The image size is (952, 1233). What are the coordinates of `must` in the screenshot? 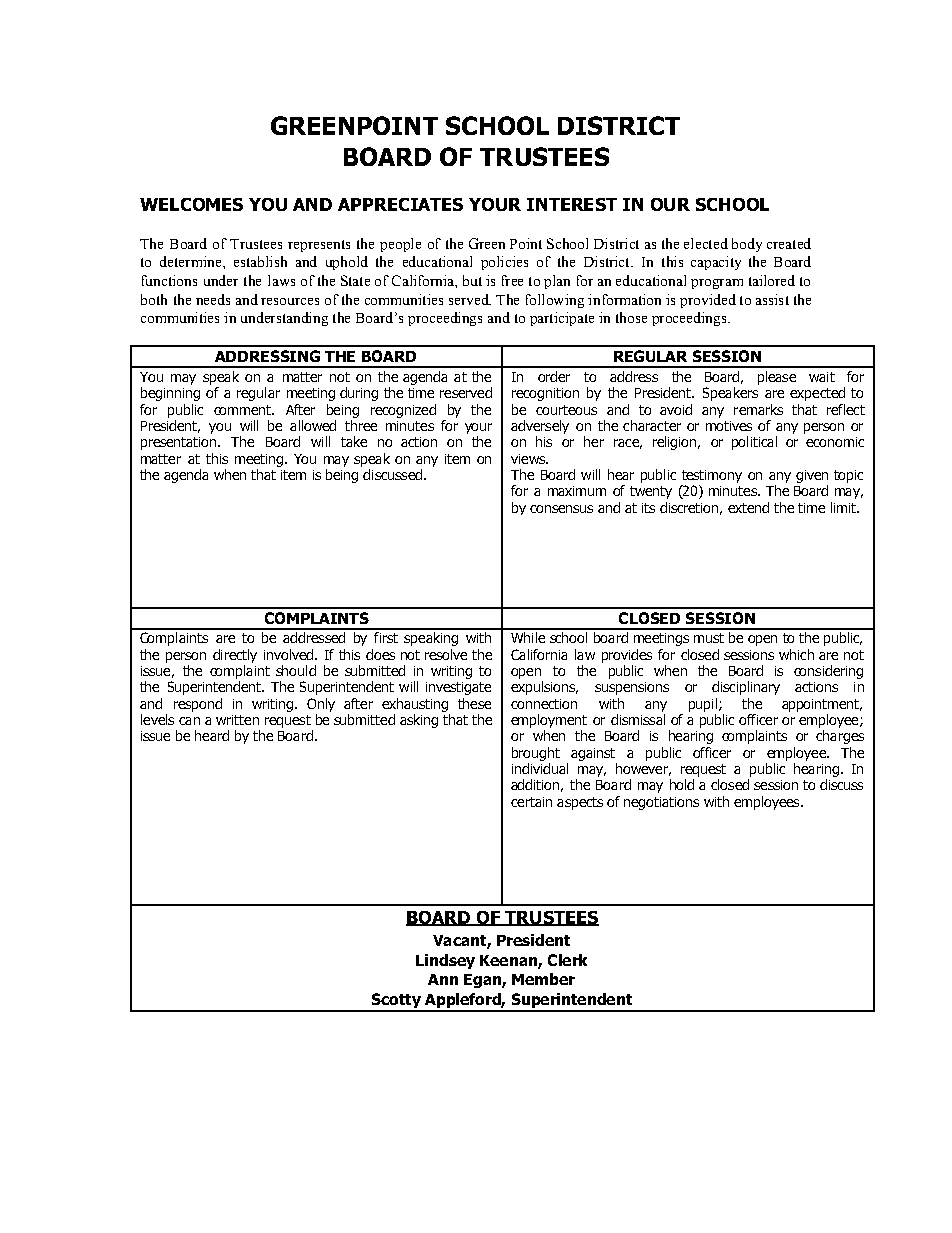 It's located at (709, 638).
